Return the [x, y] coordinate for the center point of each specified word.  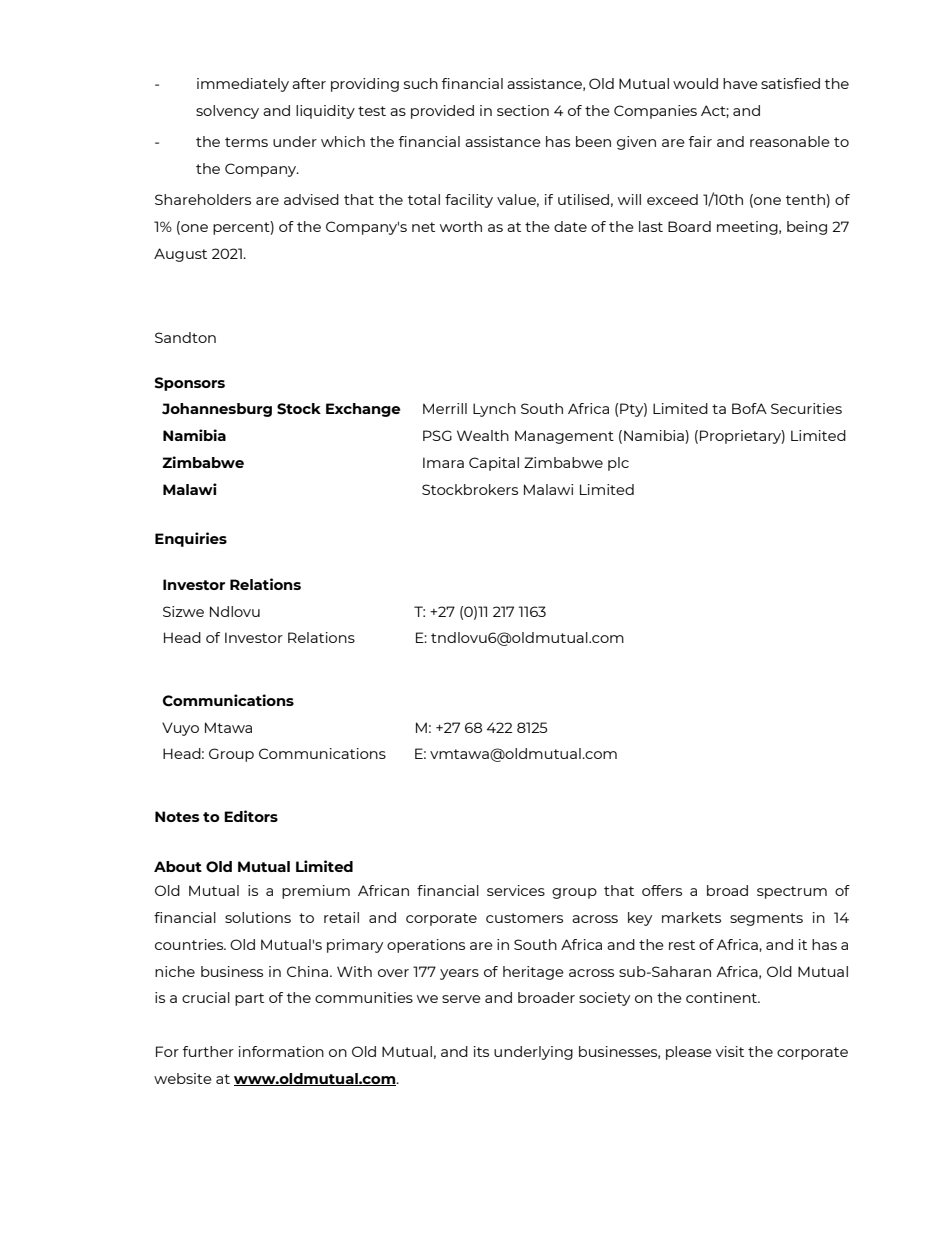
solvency [227, 112]
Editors [251, 816]
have [740, 83]
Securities [806, 408]
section [523, 110]
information [281, 1051]
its [481, 1051]
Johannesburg [217, 410]
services [516, 890]
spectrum [792, 892]
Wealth [483, 435]
